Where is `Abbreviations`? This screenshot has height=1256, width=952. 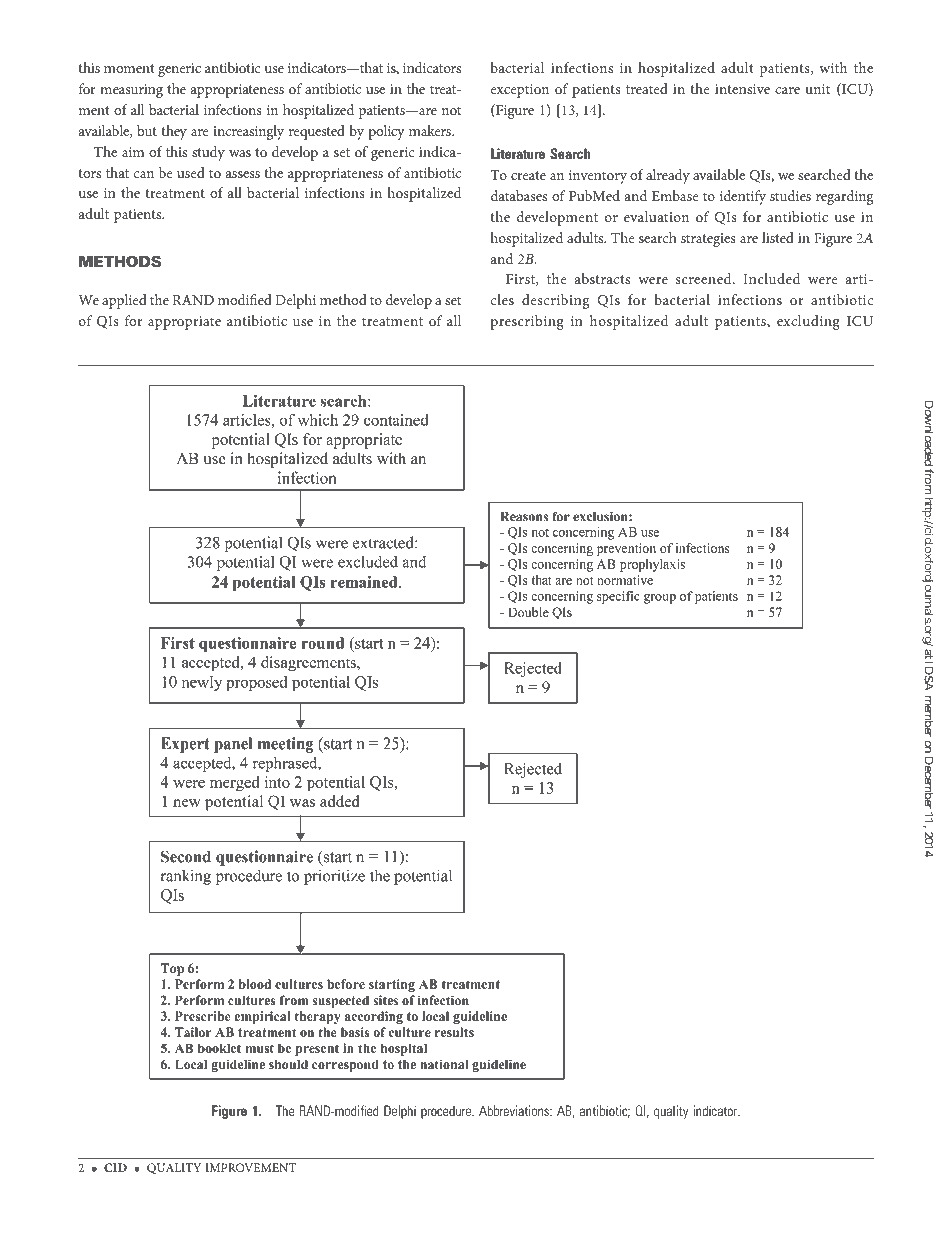 Abbreviations is located at coordinates (515, 1110).
